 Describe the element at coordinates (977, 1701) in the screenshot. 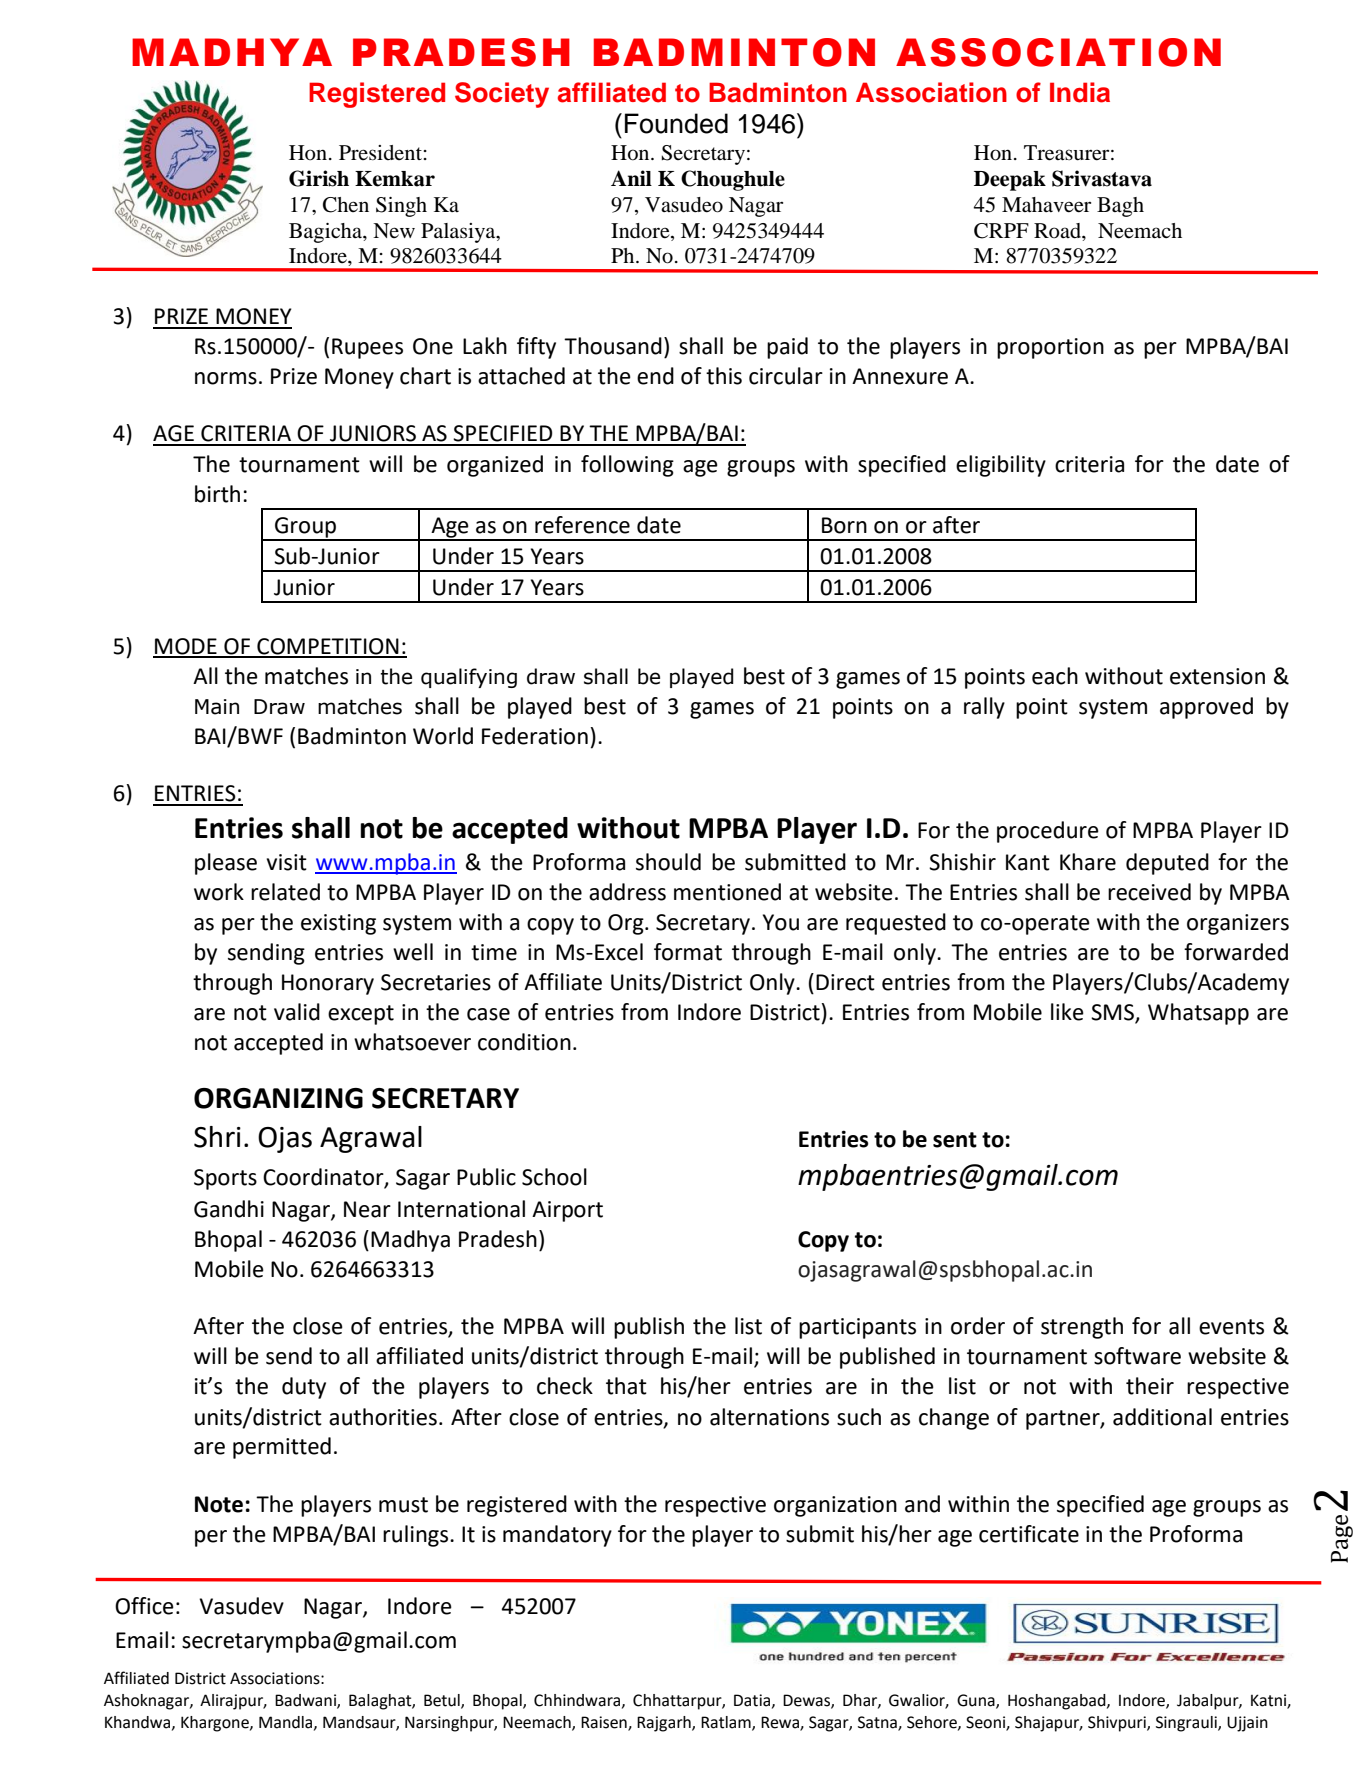

I see `Guna` at that location.
